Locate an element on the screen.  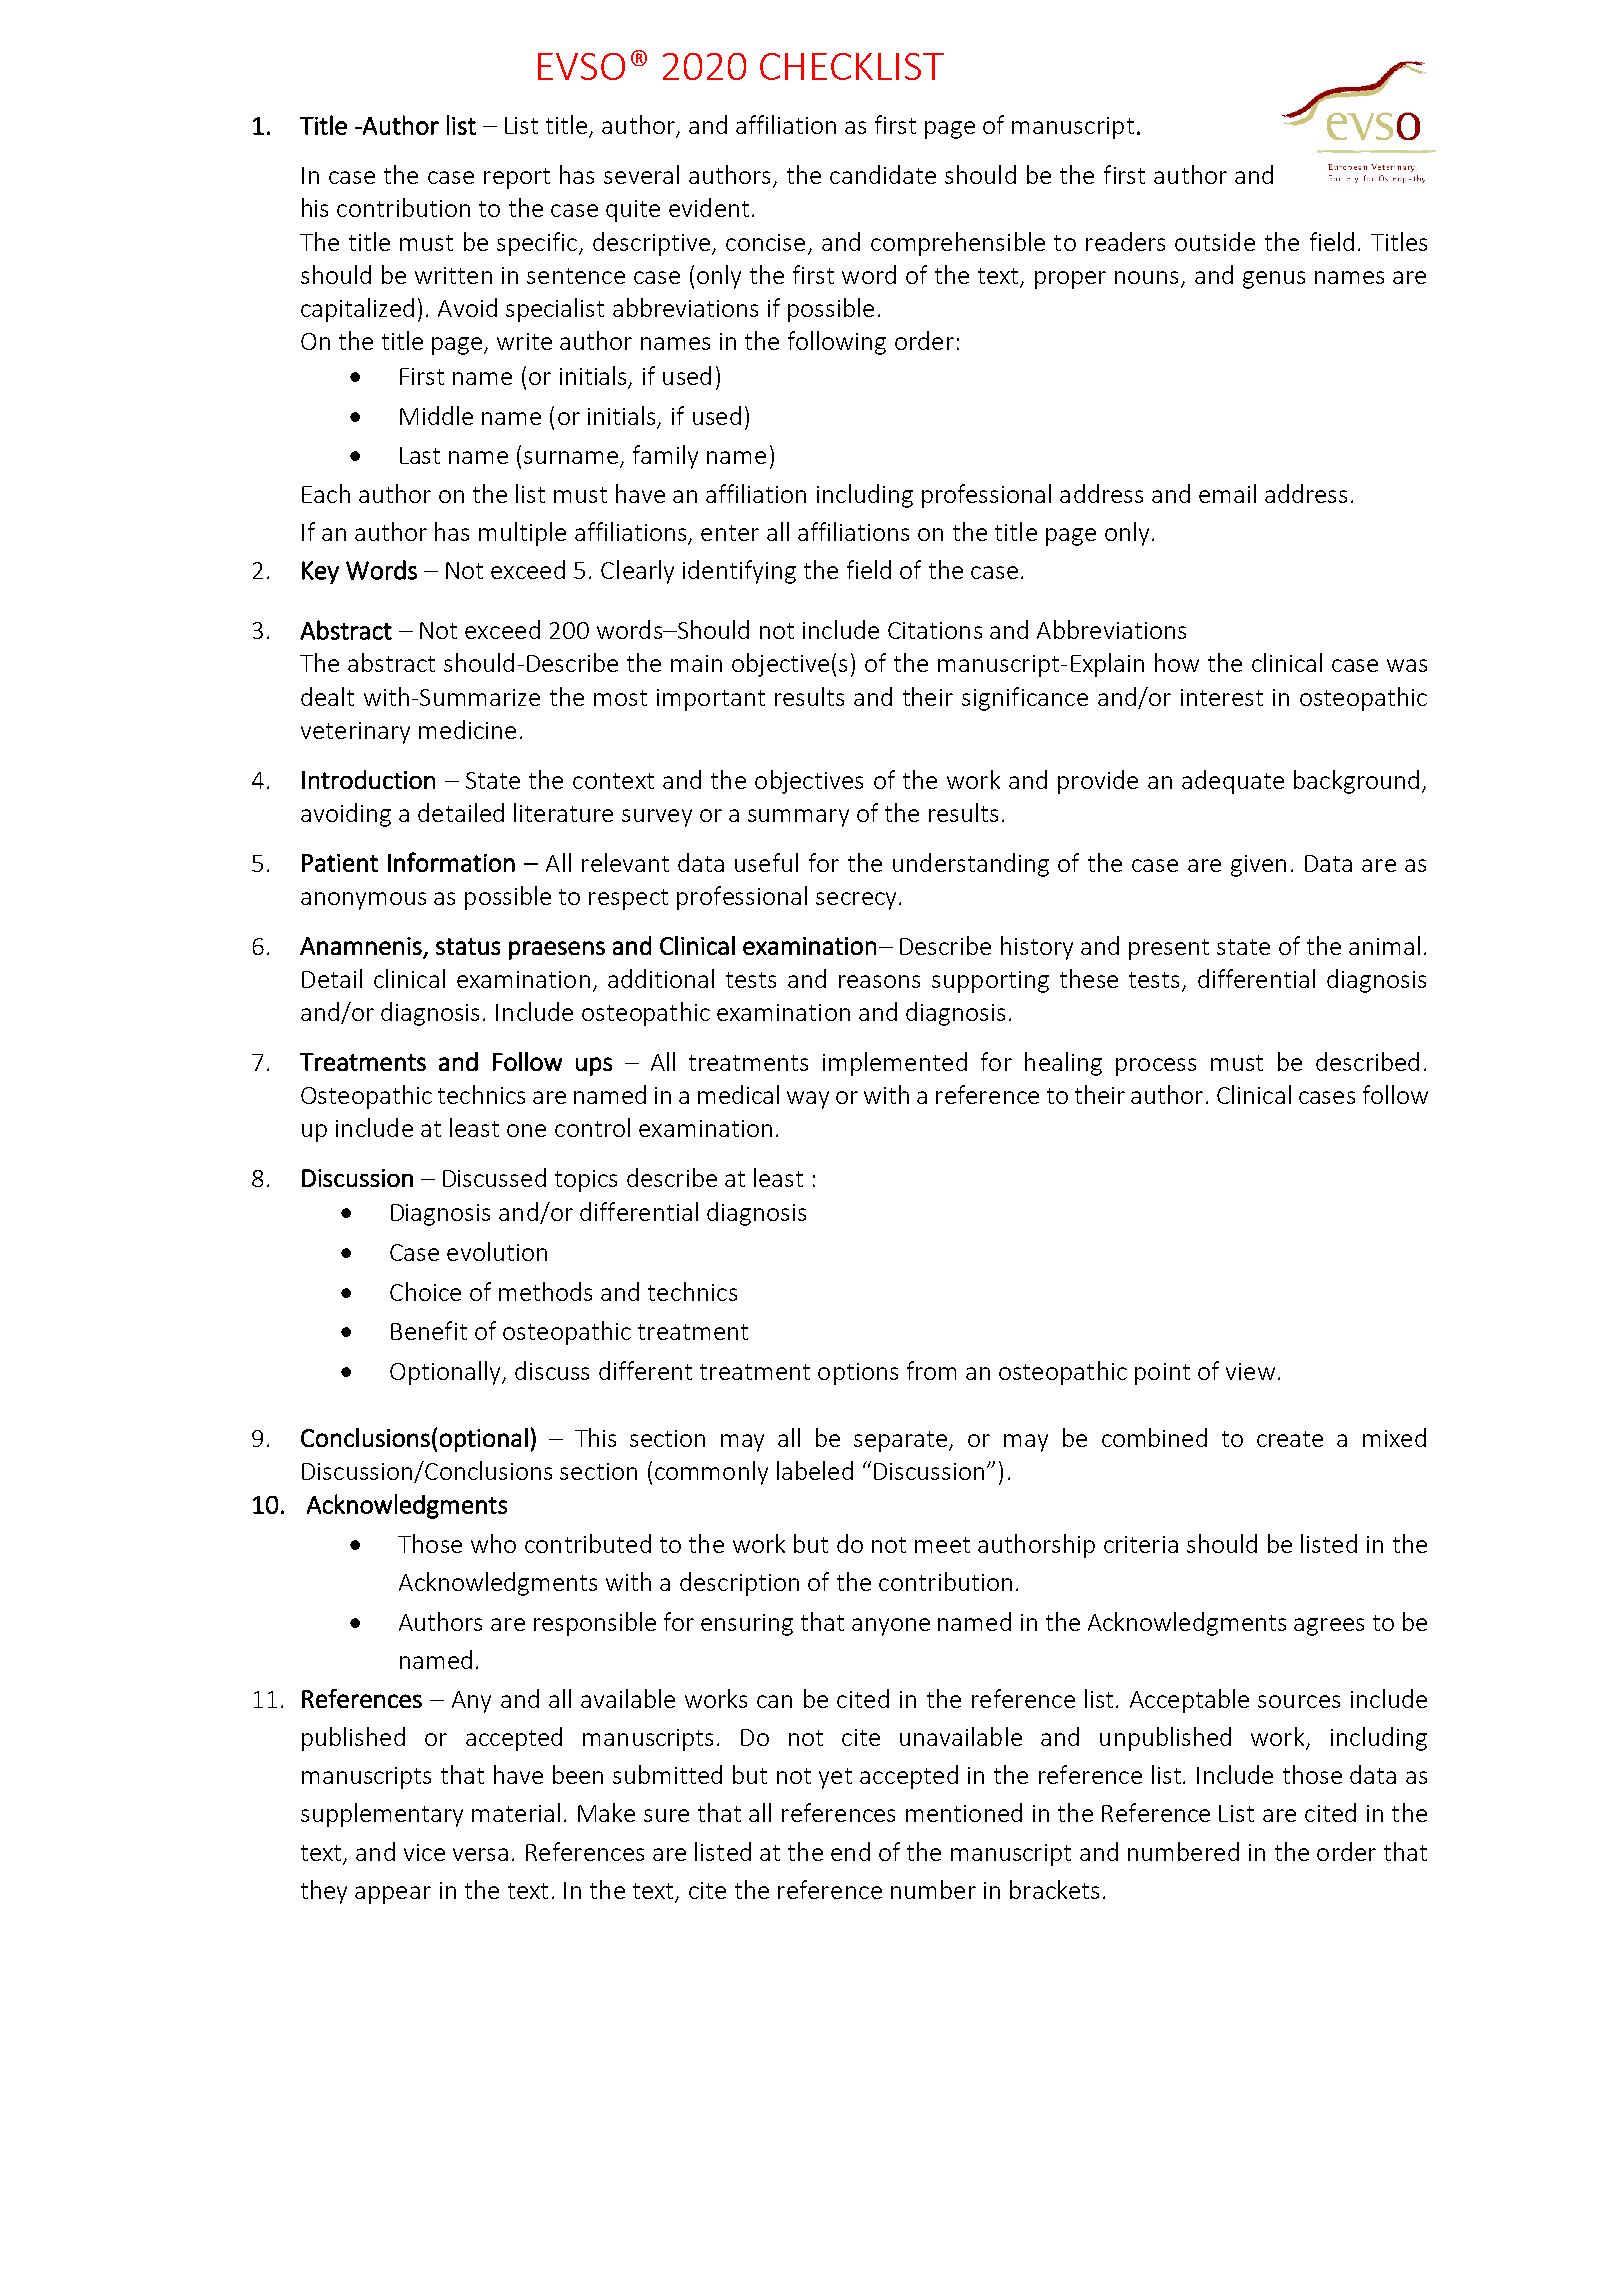
candidate is located at coordinates (883, 174).
